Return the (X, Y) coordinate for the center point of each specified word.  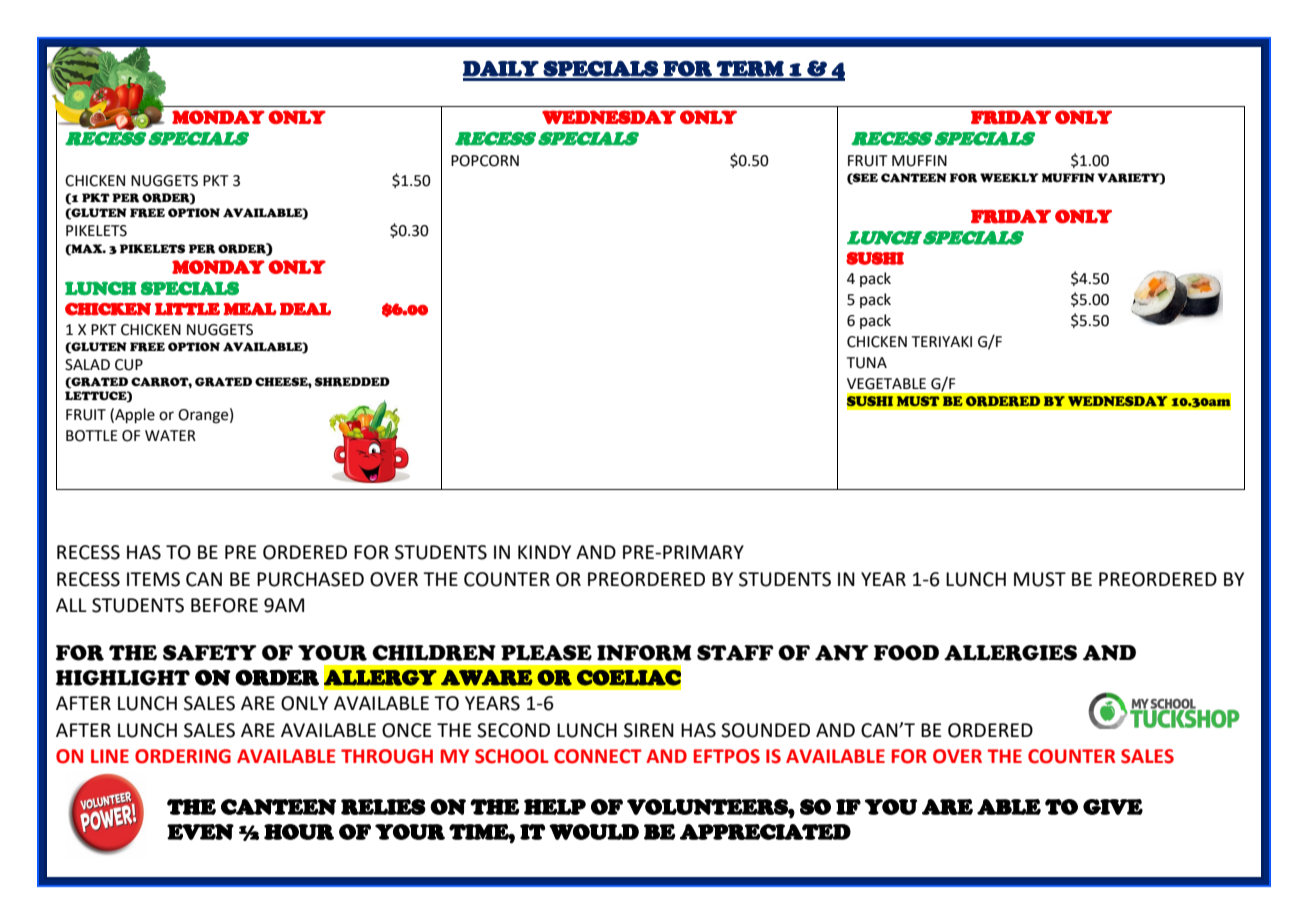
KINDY (544, 552)
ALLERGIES (1010, 653)
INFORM (644, 653)
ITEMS (153, 579)
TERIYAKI (942, 341)
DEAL (305, 309)
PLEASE (546, 653)
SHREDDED (352, 382)
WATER (170, 435)
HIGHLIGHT (123, 678)
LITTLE (187, 309)
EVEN (200, 832)
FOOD (906, 653)
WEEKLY (1009, 178)
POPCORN (485, 161)
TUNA (867, 363)
